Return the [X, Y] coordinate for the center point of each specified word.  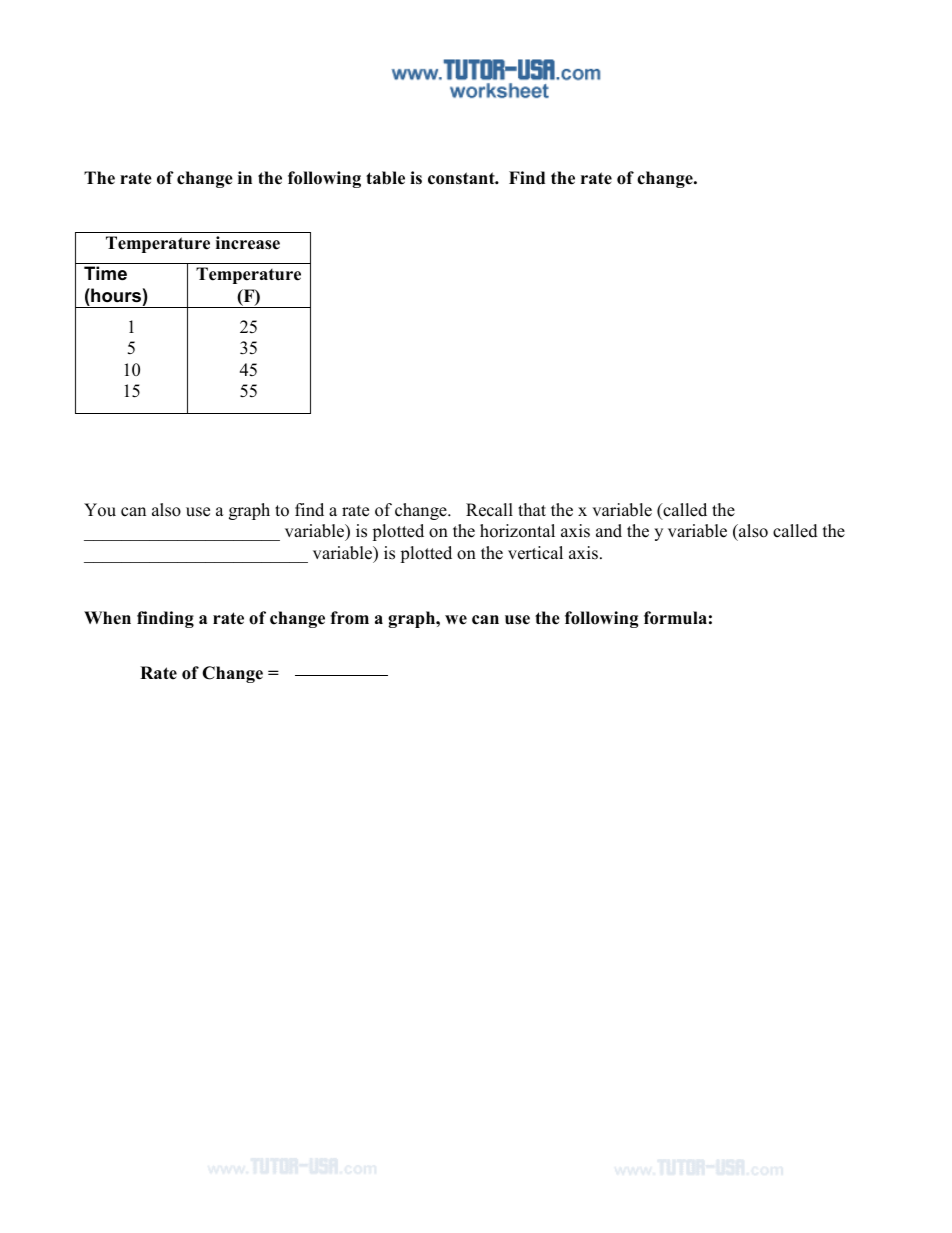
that [532, 509]
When [107, 618]
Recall [489, 510]
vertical [535, 553]
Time [105, 273]
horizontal [517, 531]
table [385, 178]
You [100, 510]
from [349, 618]
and [609, 531]
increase [248, 243]
